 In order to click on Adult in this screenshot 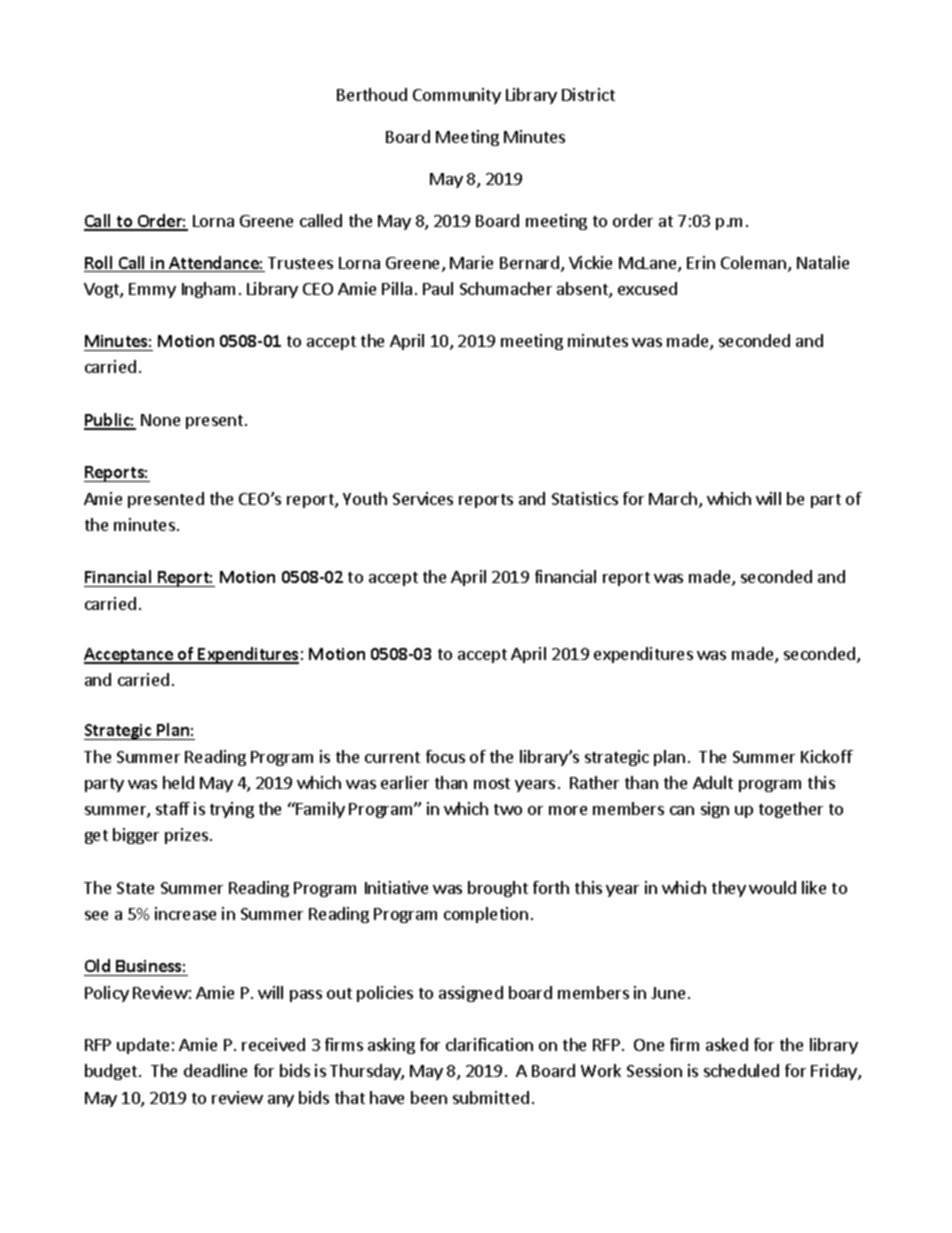, I will do `click(713, 782)`.
